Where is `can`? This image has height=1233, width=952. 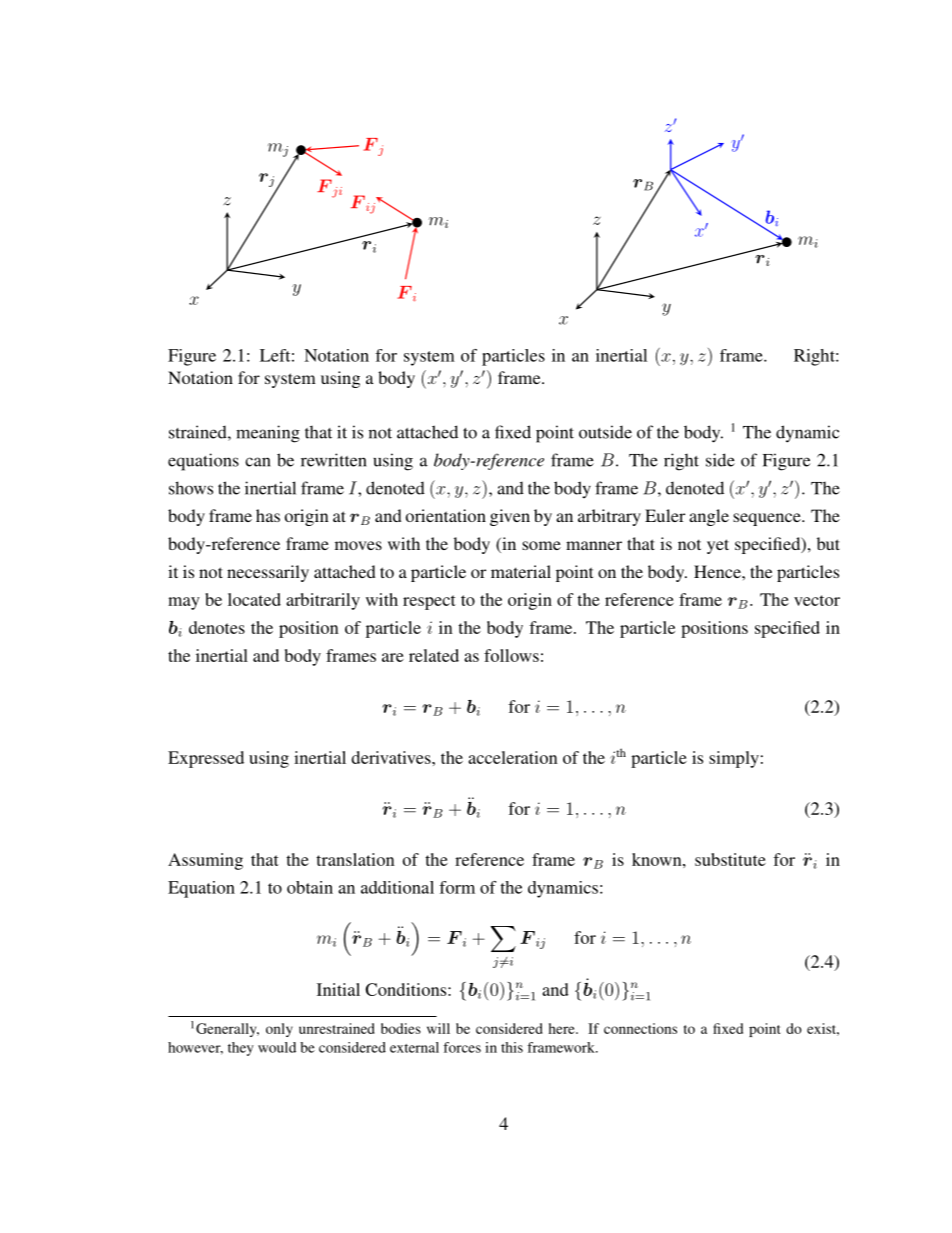
can is located at coordinates (257, 462).
